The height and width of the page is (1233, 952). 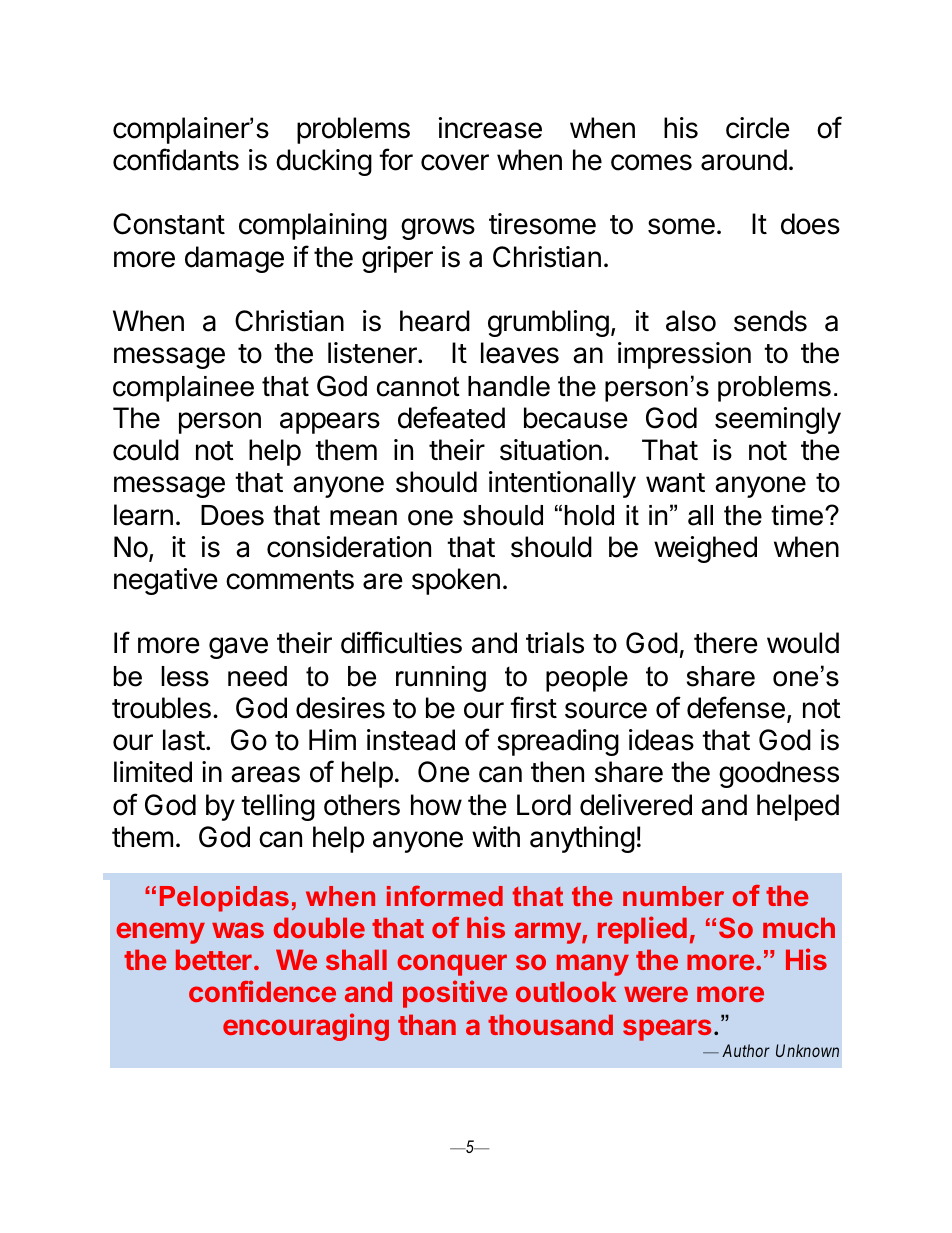 I want to click on defeated, so click(x=451, y=417).
